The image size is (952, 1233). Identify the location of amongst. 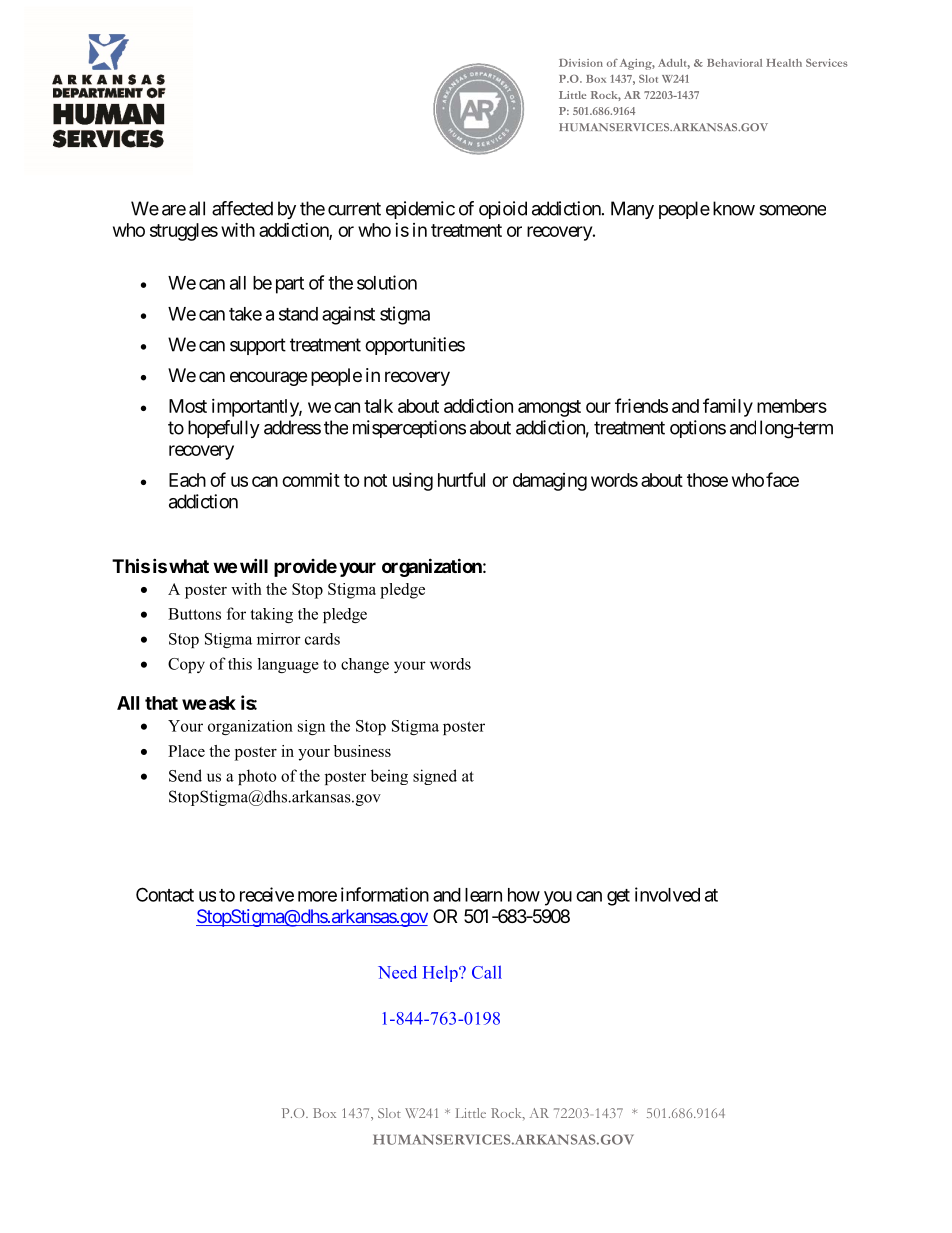
(549, 408).
